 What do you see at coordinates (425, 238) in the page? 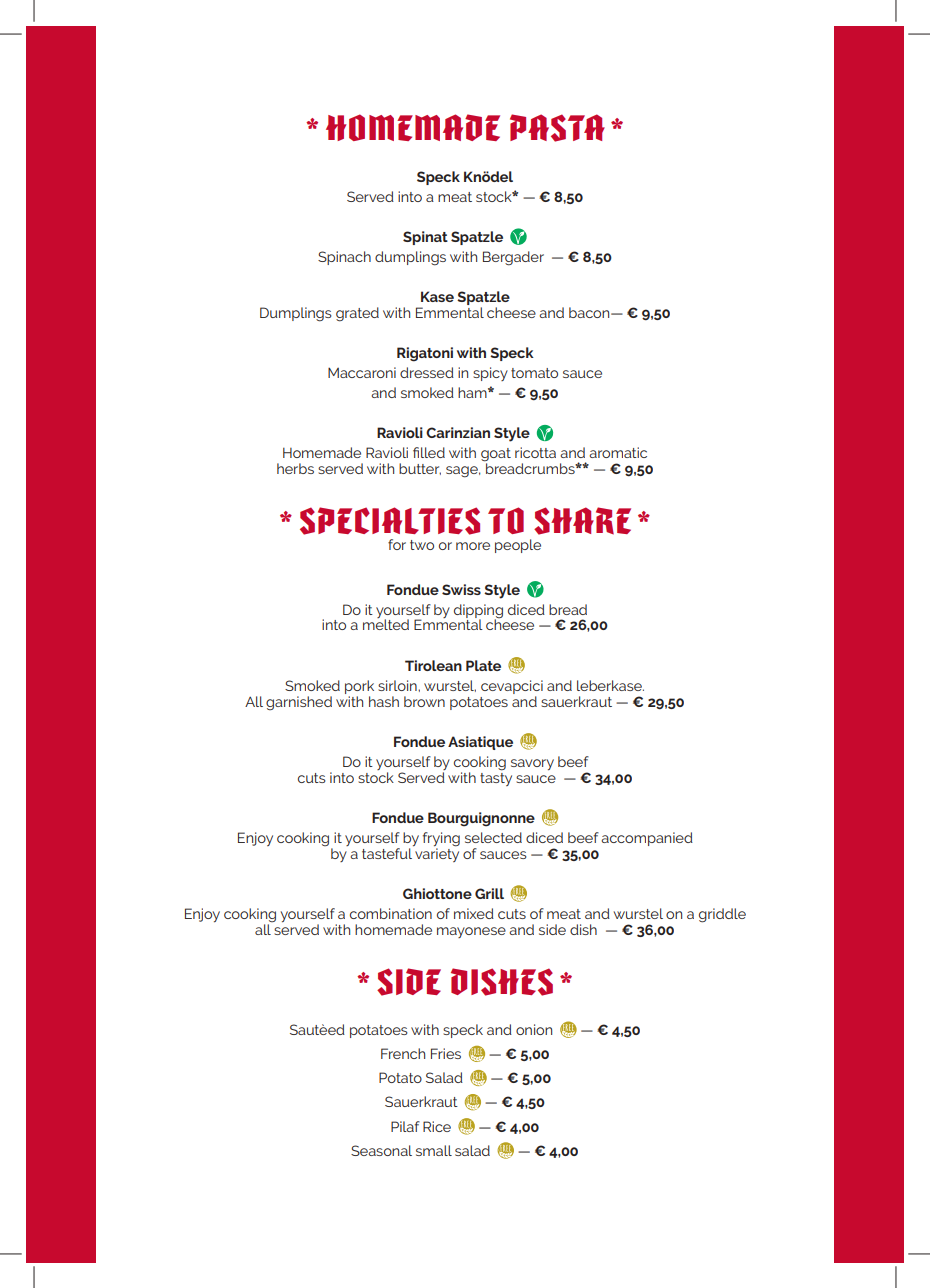
I see `Spinat` at bounding box center [425, 238].
